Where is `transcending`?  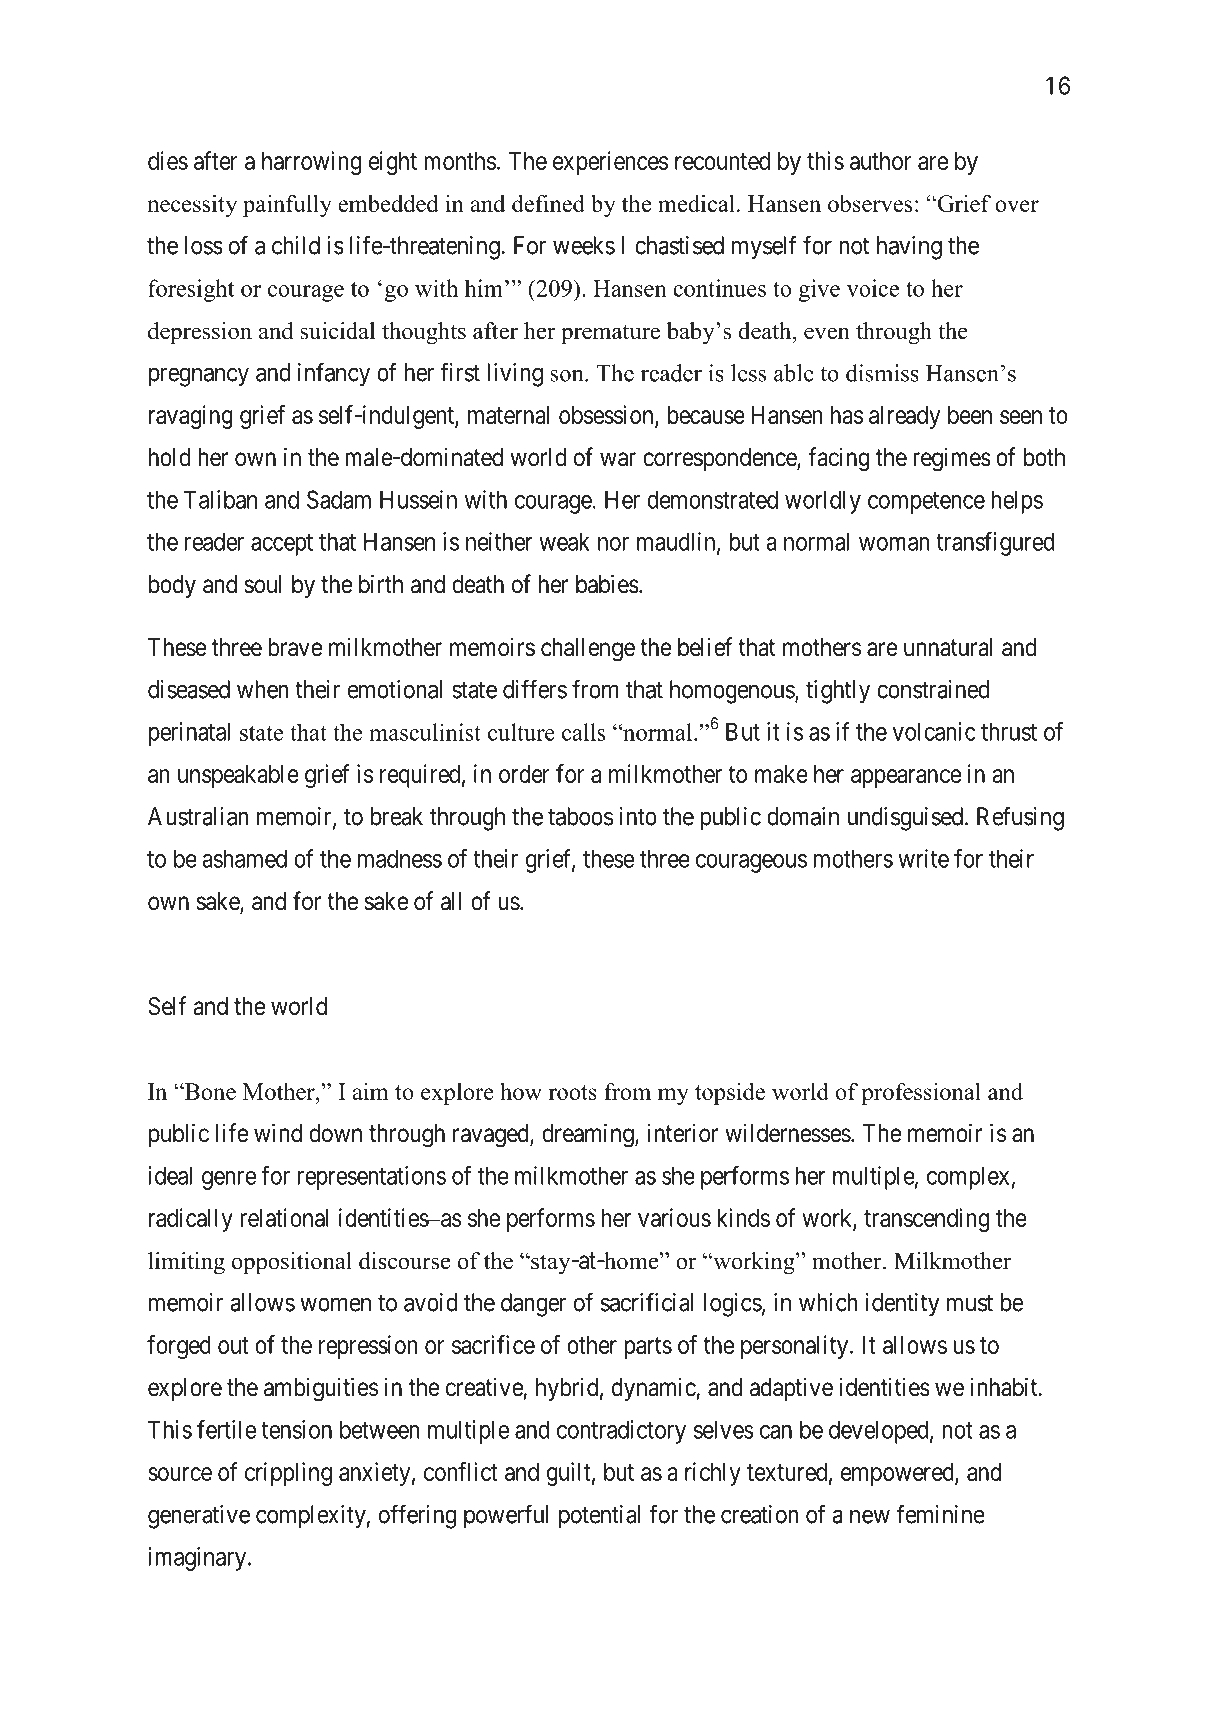
transcending is located at coordinates (926, 1220).
